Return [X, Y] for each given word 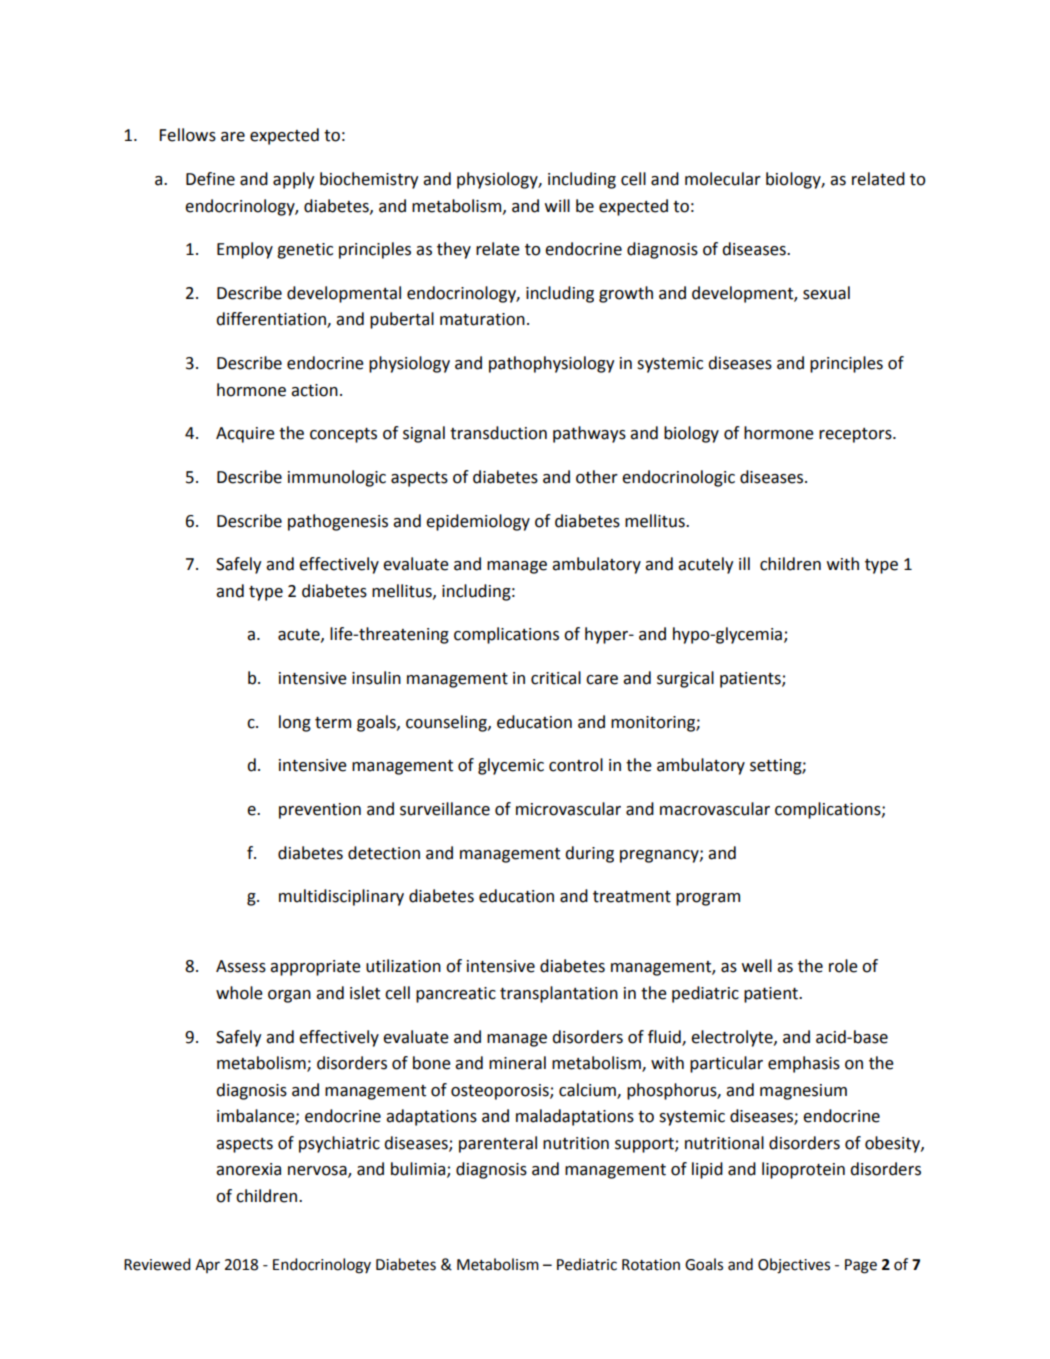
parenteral [498, 1144]
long [295, 723]
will [557, 205]
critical [556, 678]
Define [210, 179]
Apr [207, 1266]
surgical [685, 679]
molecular [723, 179]
